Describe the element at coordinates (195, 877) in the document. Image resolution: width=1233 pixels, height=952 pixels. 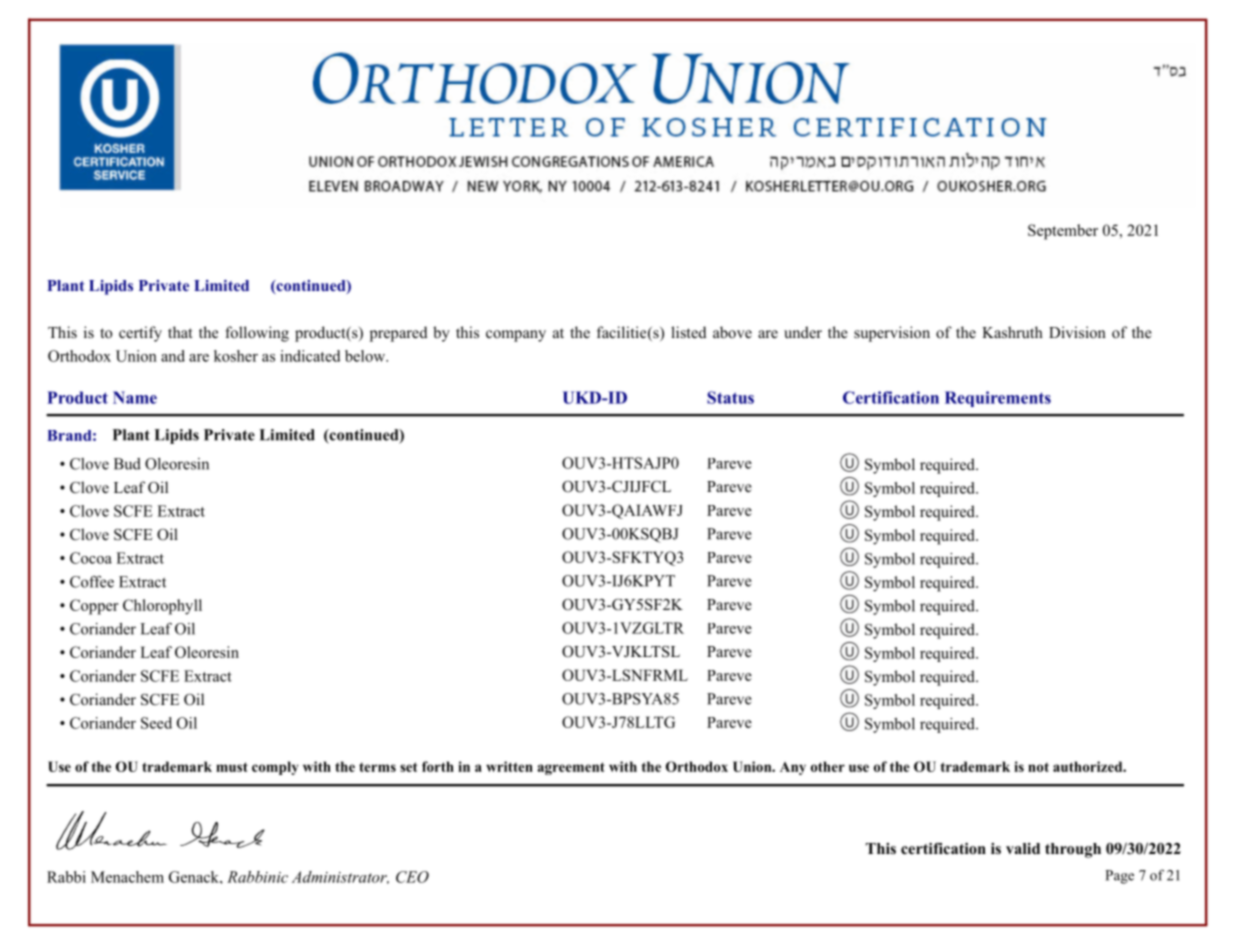
I see `Genack` at that location.
